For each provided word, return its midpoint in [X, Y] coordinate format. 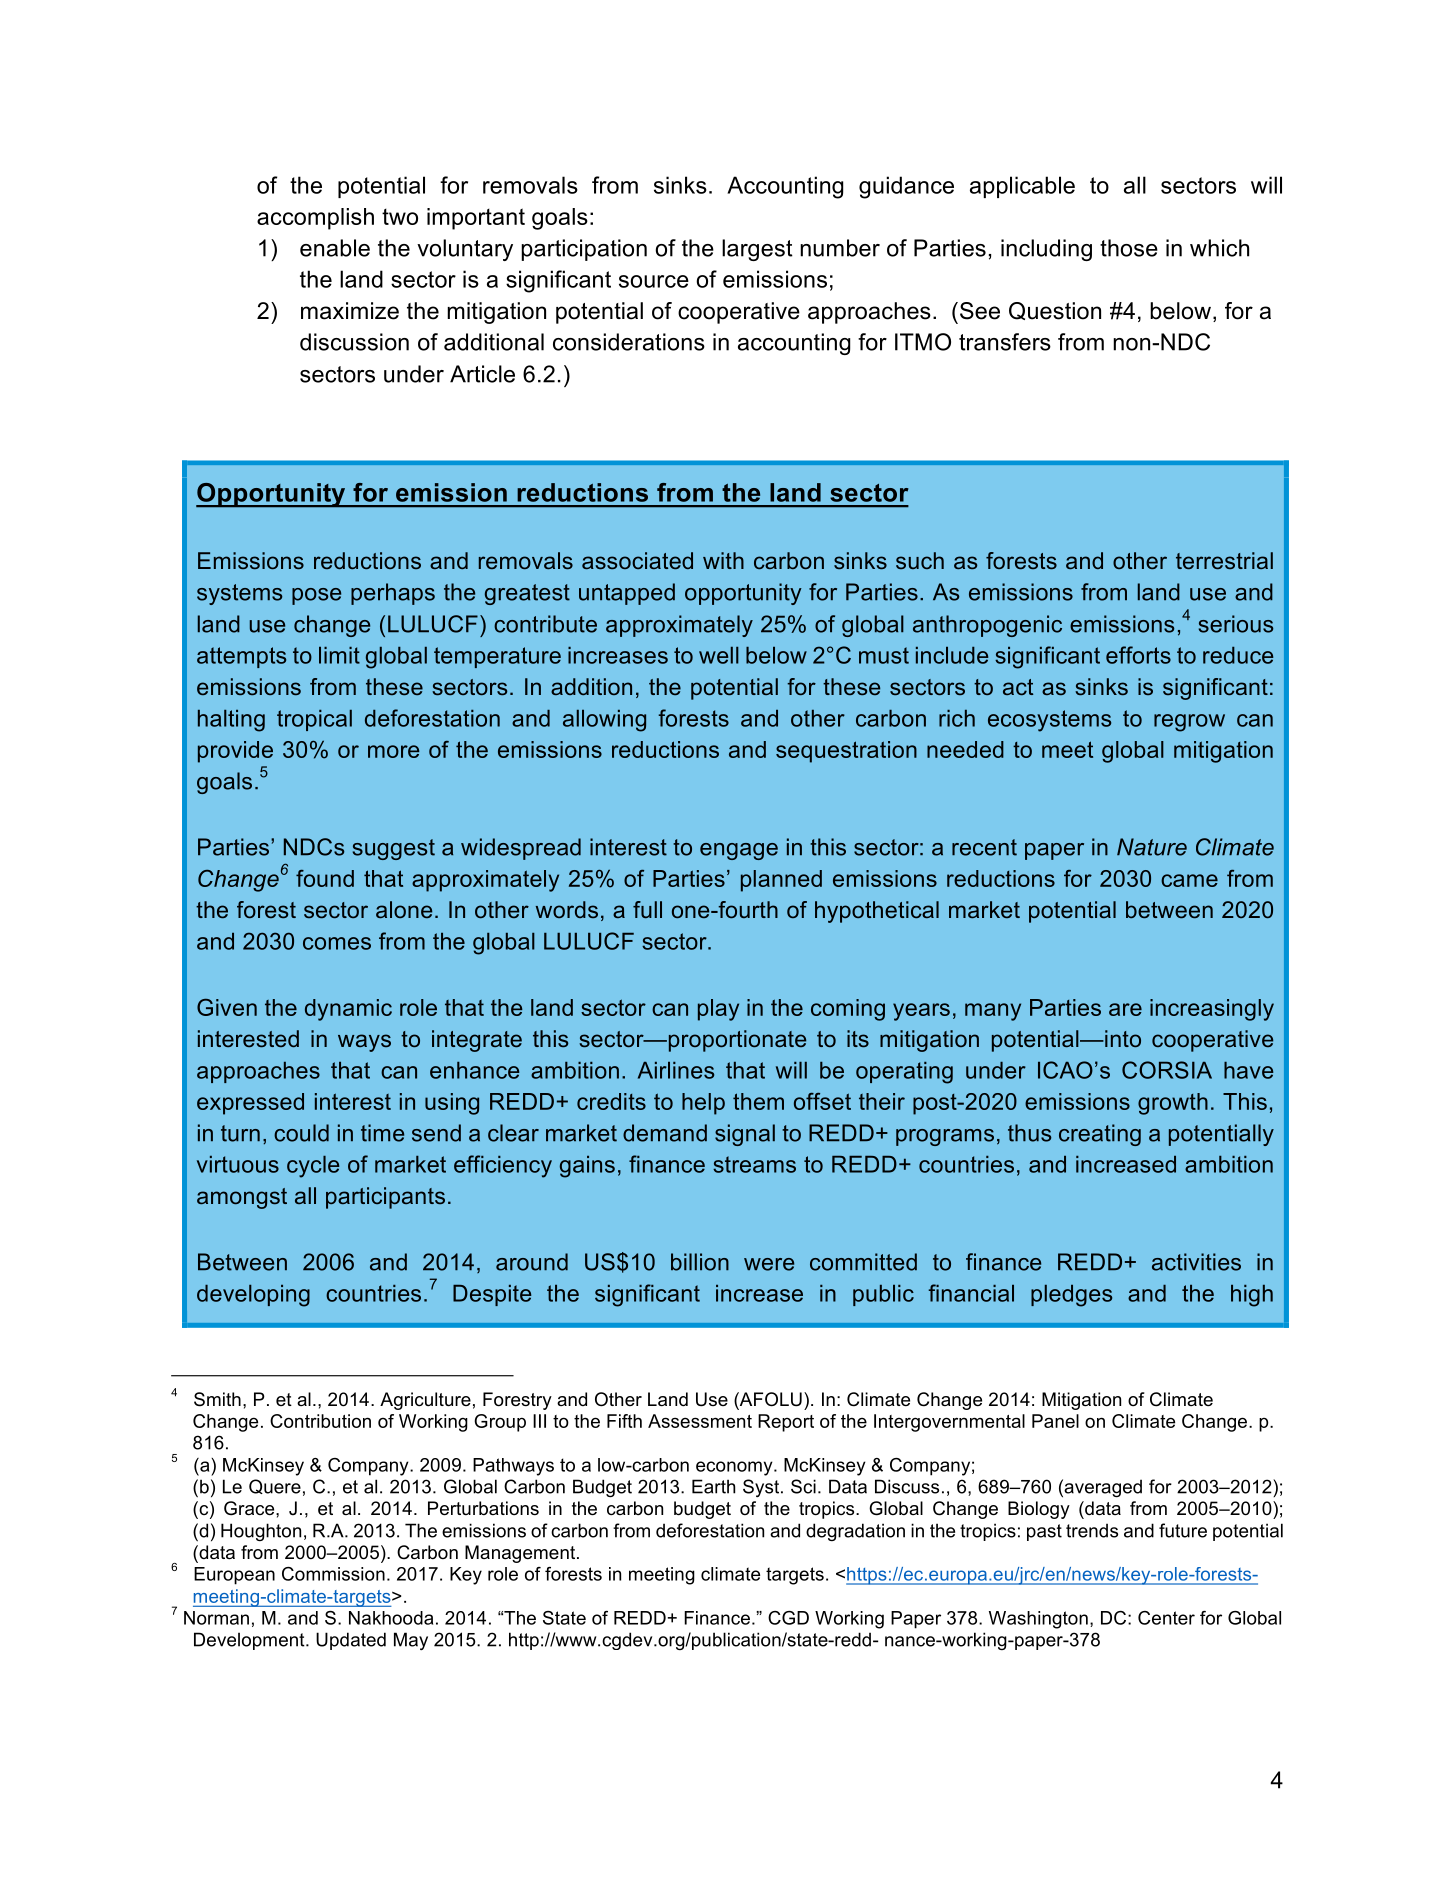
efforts [1138, 655]
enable [335, 248]
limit [339, 655]
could [301, 1133]
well [719, 655]
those [1129, 248]
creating [1100, 1135]
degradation [855, 1532]
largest [757, 250]
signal [745, 1135]
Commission [333, 1574]
